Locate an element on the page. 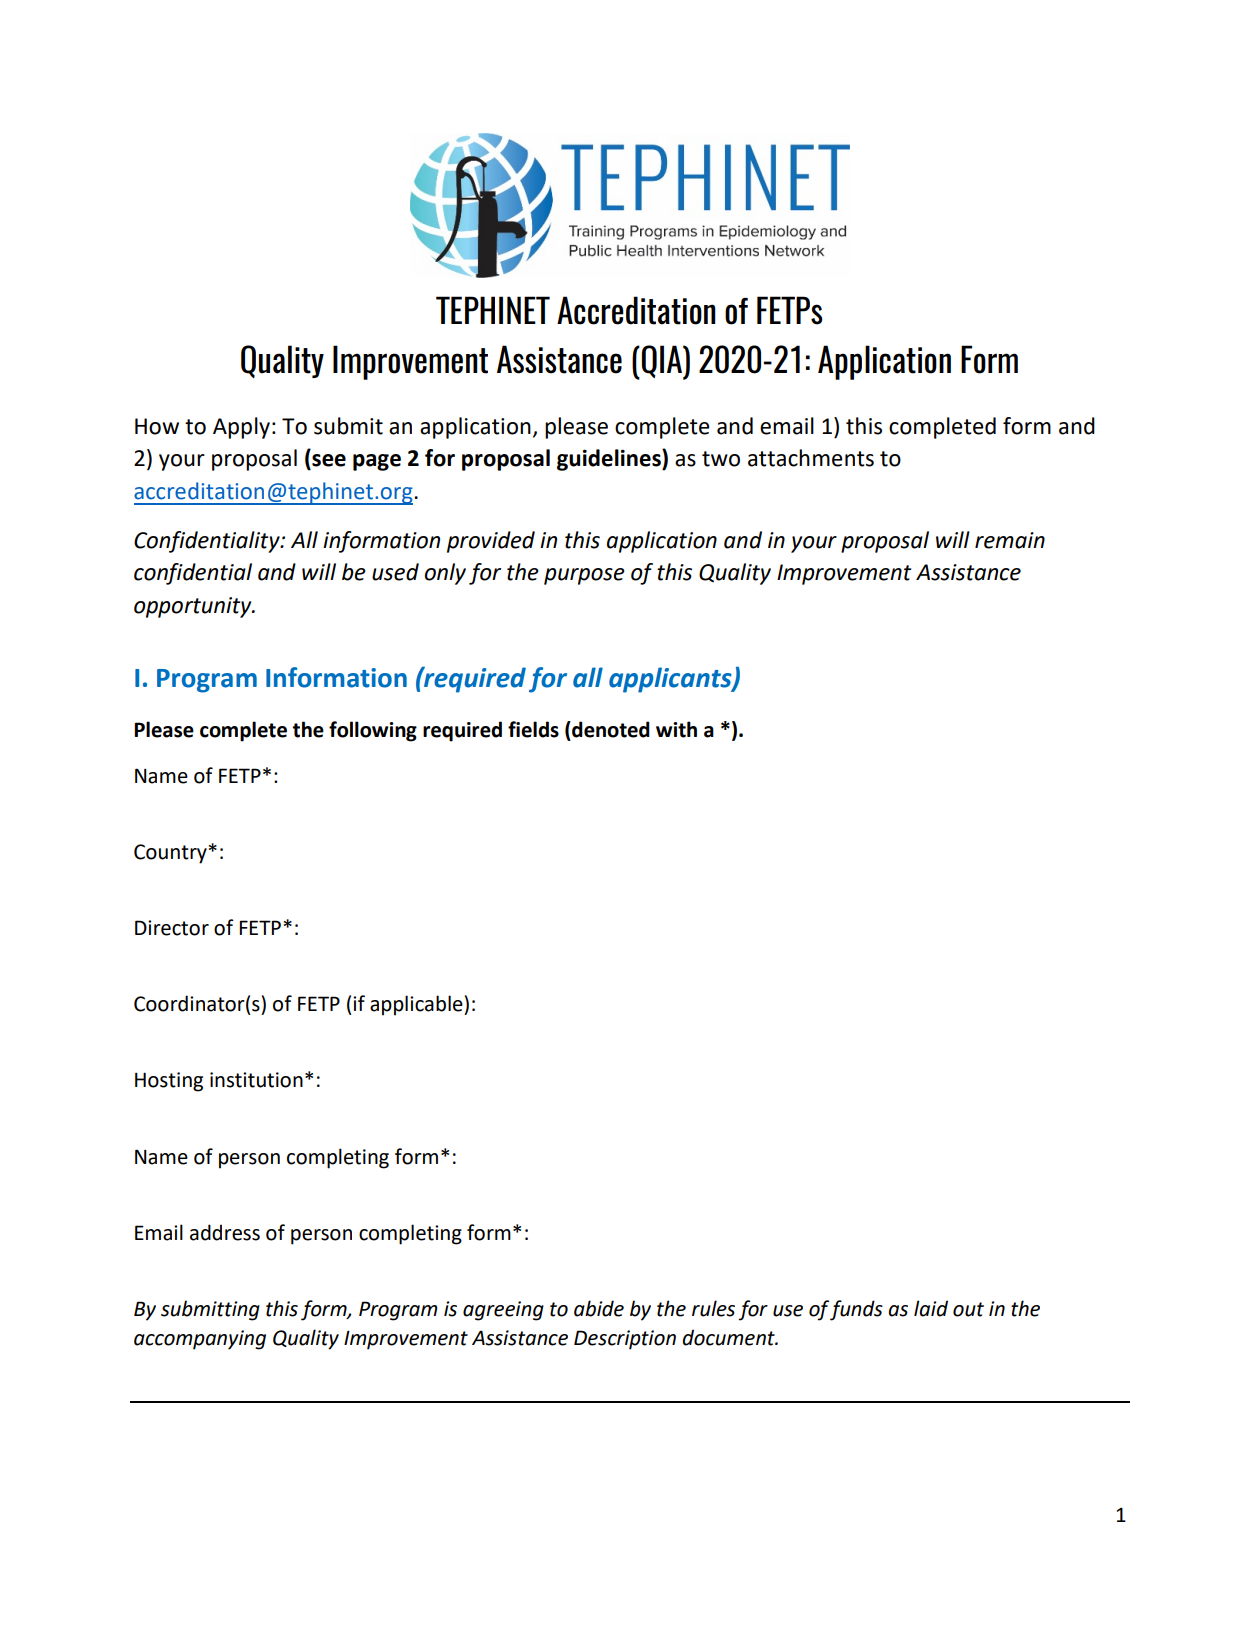 Image resolution: width=1260 pixels, height=1630 pixels. accompanying is located at coordinates (200, 1340).
